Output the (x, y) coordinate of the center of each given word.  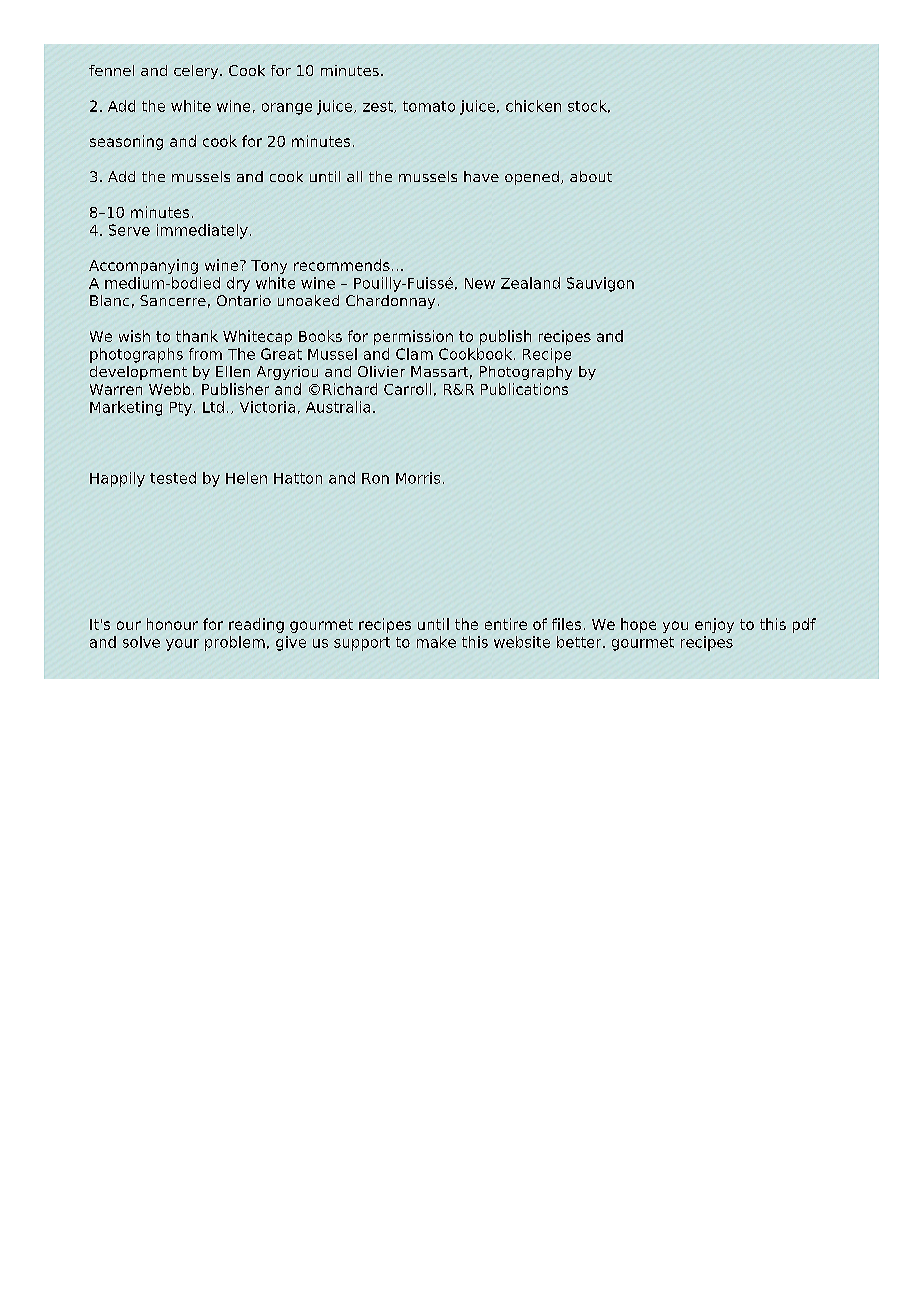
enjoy (714, 625)
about (591, 176)
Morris (418, 478)
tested (173, 478)
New (480, 283)
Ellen (233, 371)
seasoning (126, 142)
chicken (533, 106)
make (436, 642)
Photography (526, 373)
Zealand (530, 283)
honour (172, 624)
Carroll (407, 389)
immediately (202, 231)
